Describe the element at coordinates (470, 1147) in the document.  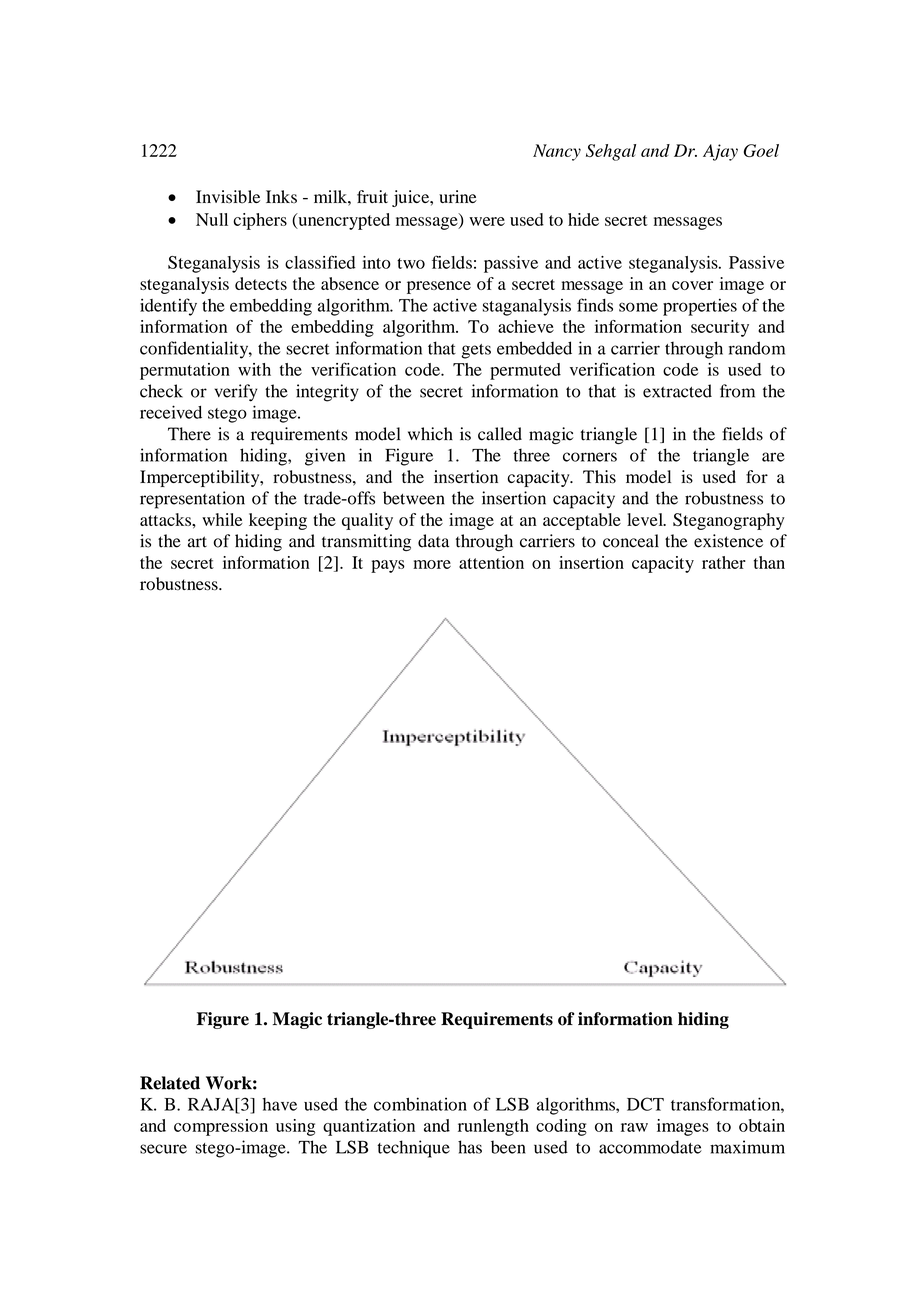
I see `has` at that location.
